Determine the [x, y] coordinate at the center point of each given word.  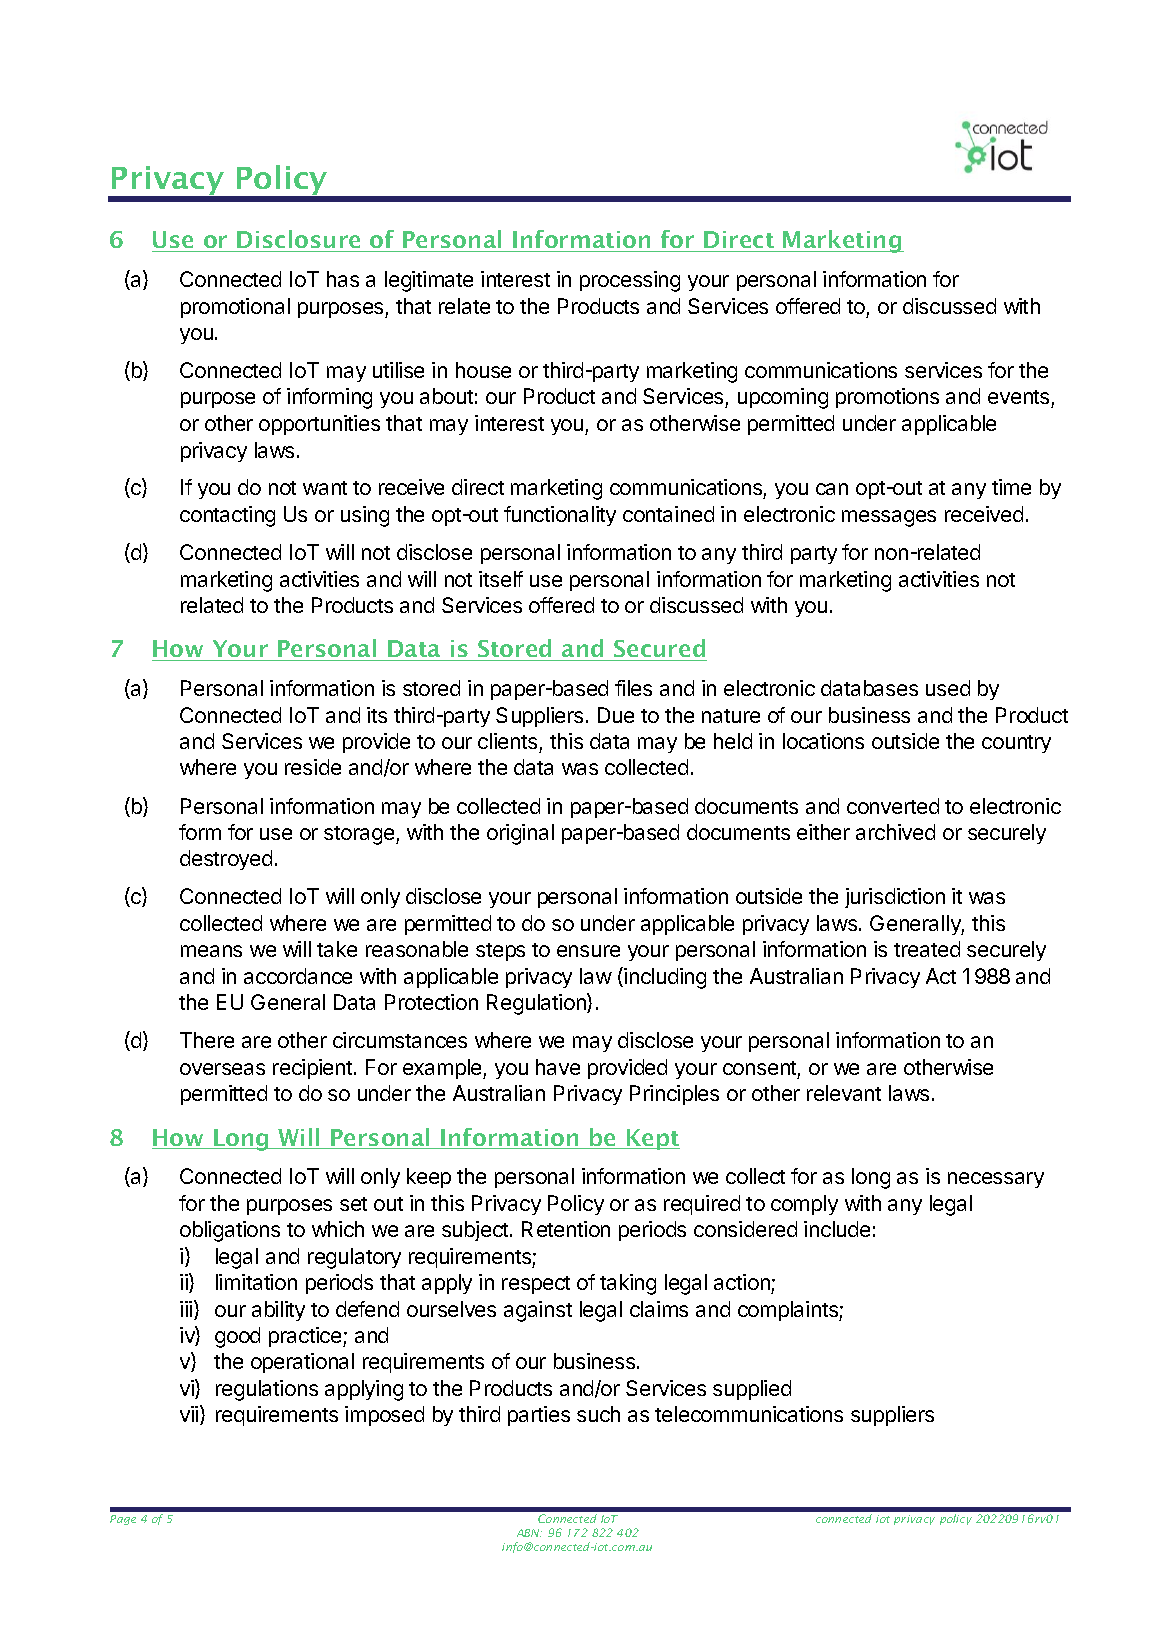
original [520, 834]
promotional [235, 308]
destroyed [226, 860]
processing [630, 281]
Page [123, 1520]
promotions [887, 398]
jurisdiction [895, 898]
